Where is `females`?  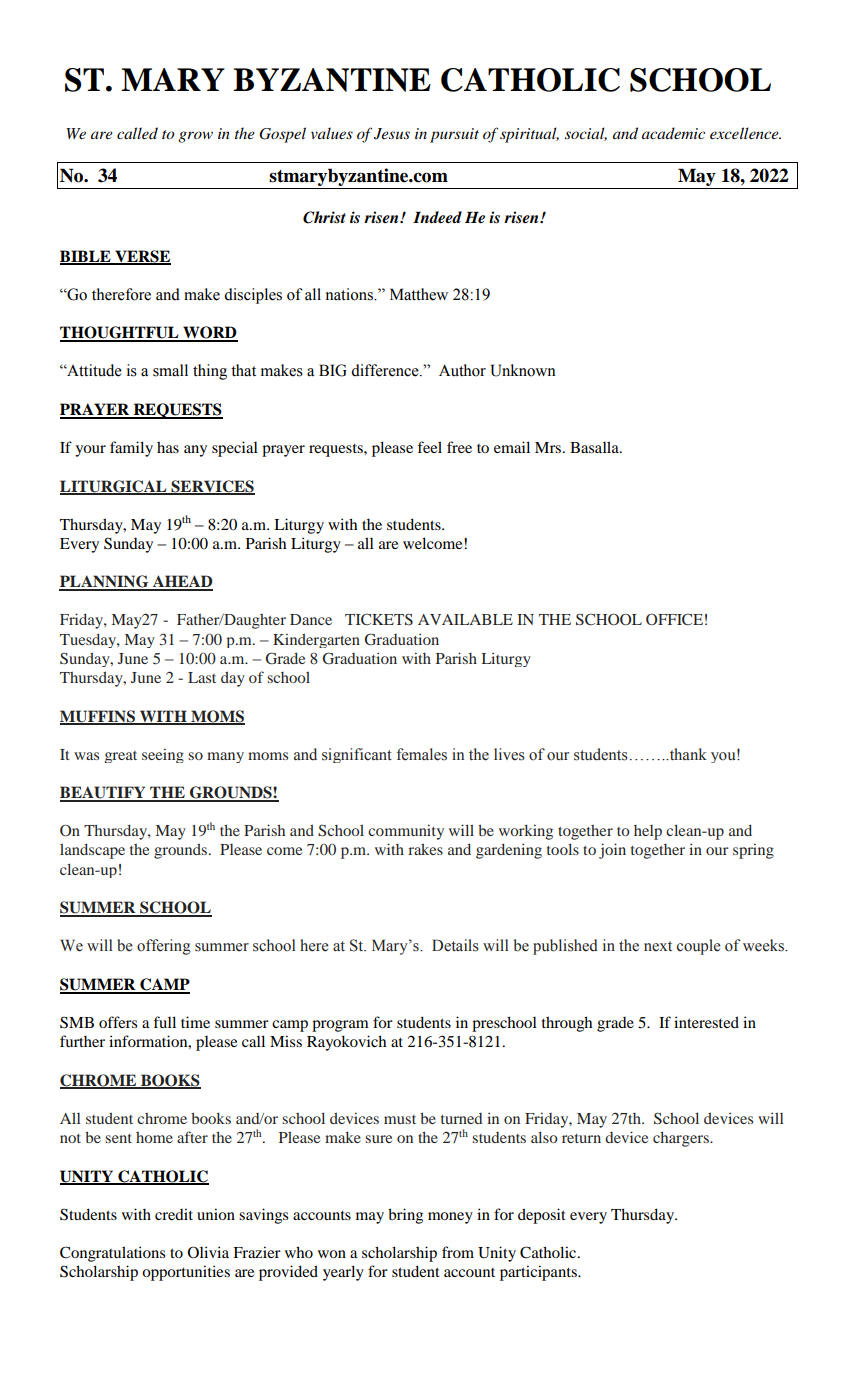 females is located at coordinates (422, 754).
